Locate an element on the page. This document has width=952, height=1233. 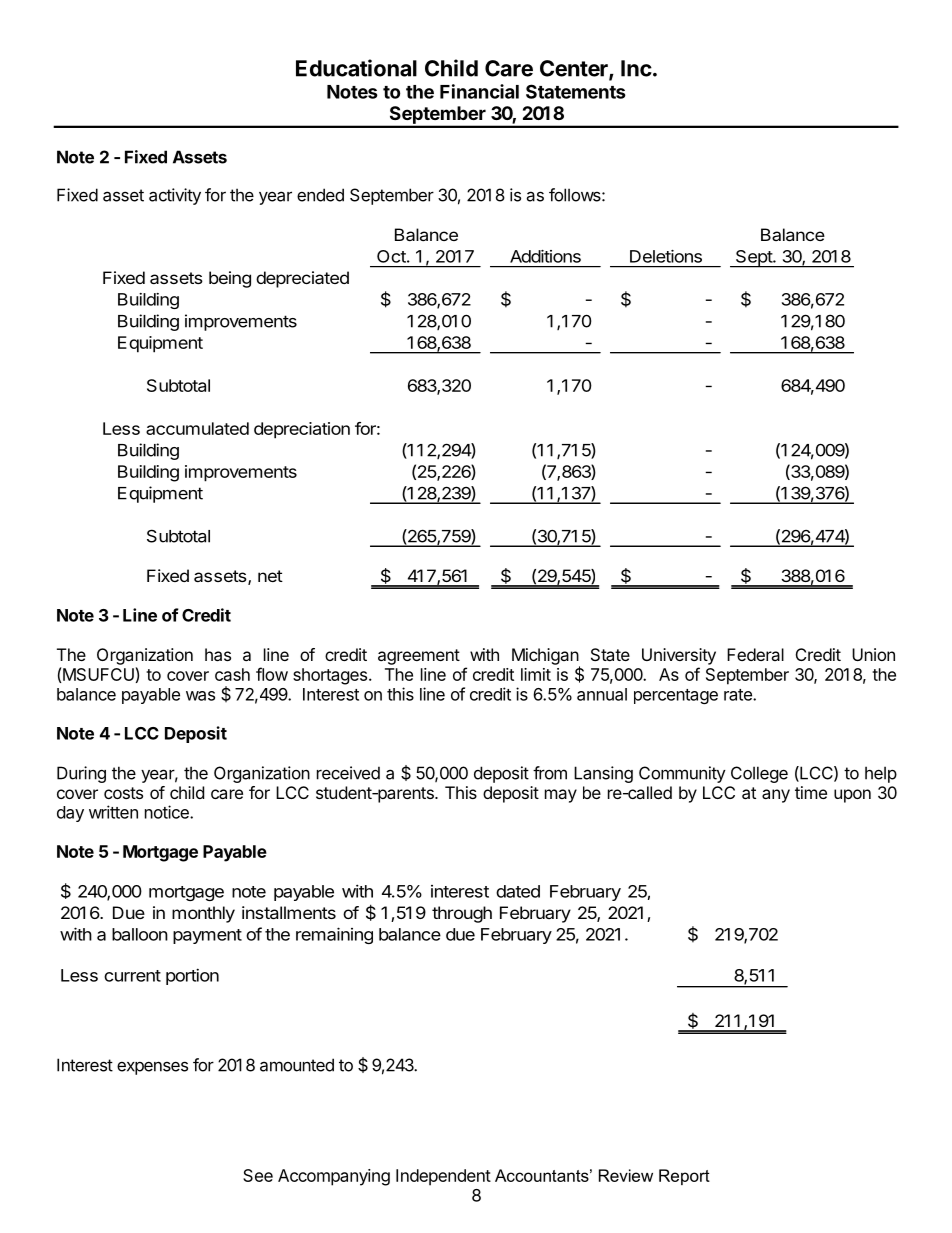
Financial is located at coordinates (479, 91).
